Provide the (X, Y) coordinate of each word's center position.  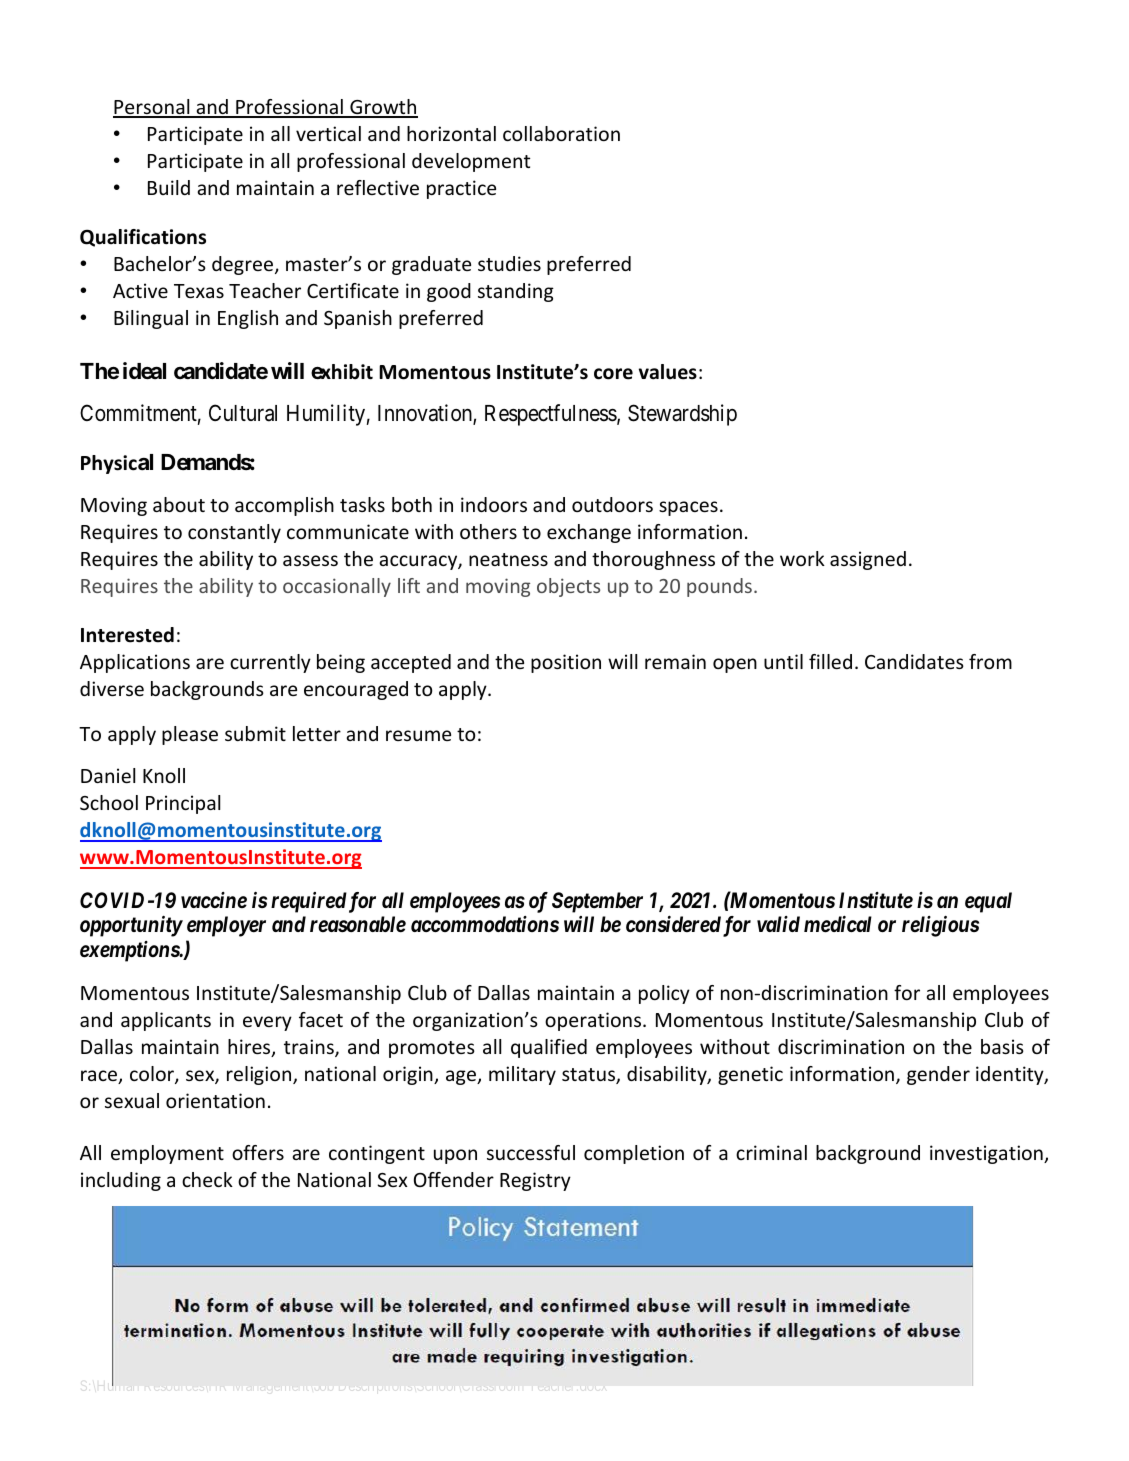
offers (258, 1152)
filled (830, 661)
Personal (152, 108)
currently (270, 663)
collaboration (561, 133)
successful (531, 1152)
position (566, 663)
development (471, 162)
